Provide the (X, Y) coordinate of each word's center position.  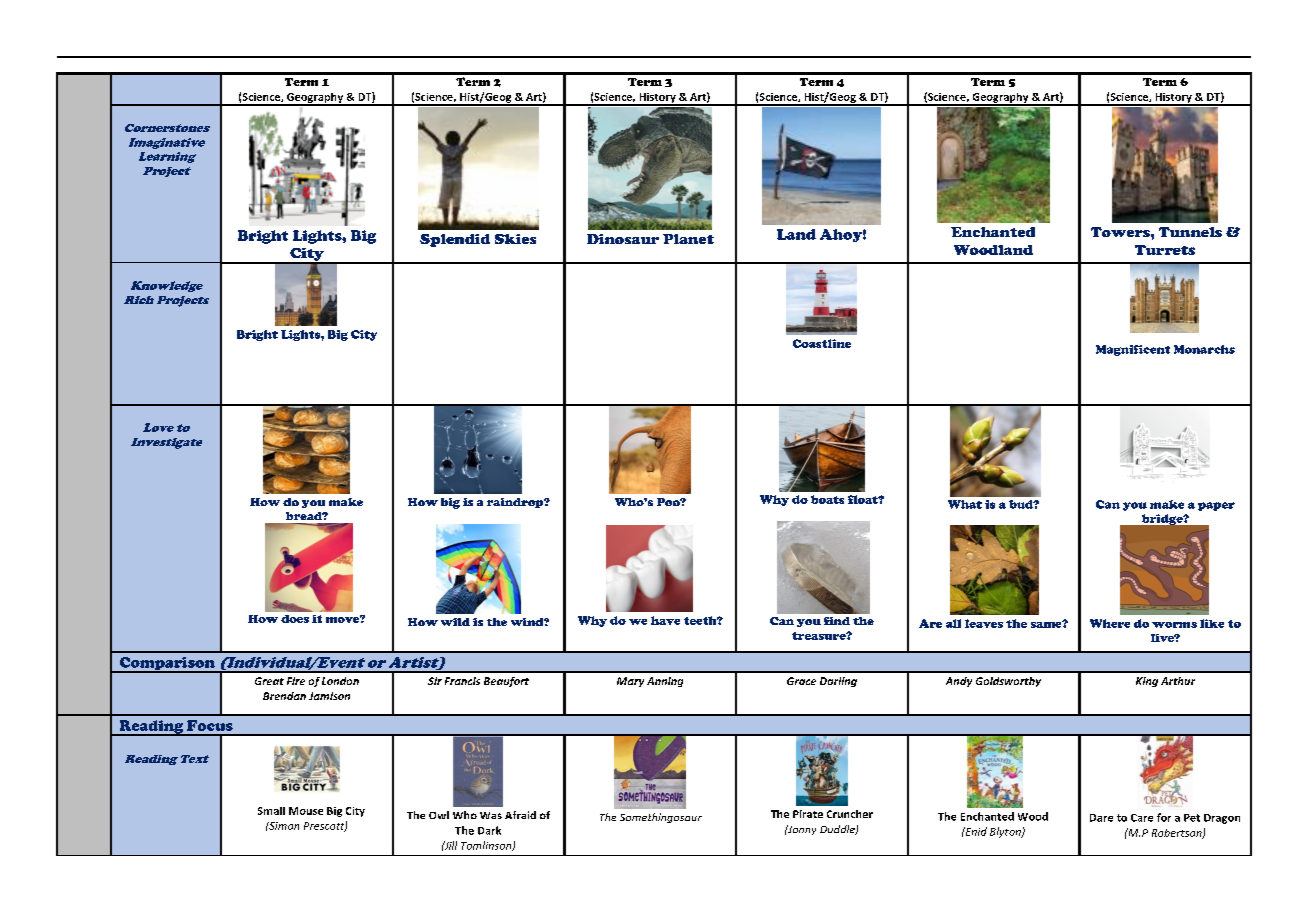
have (665, 620)
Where (1110, 623)
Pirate (808, 814)
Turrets (1165, 250)
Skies (515, 239)
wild (455, 622)
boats (827, 499)
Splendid (455, 240)
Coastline (822, 343)
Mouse (306, 811)
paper (1216, 506)
